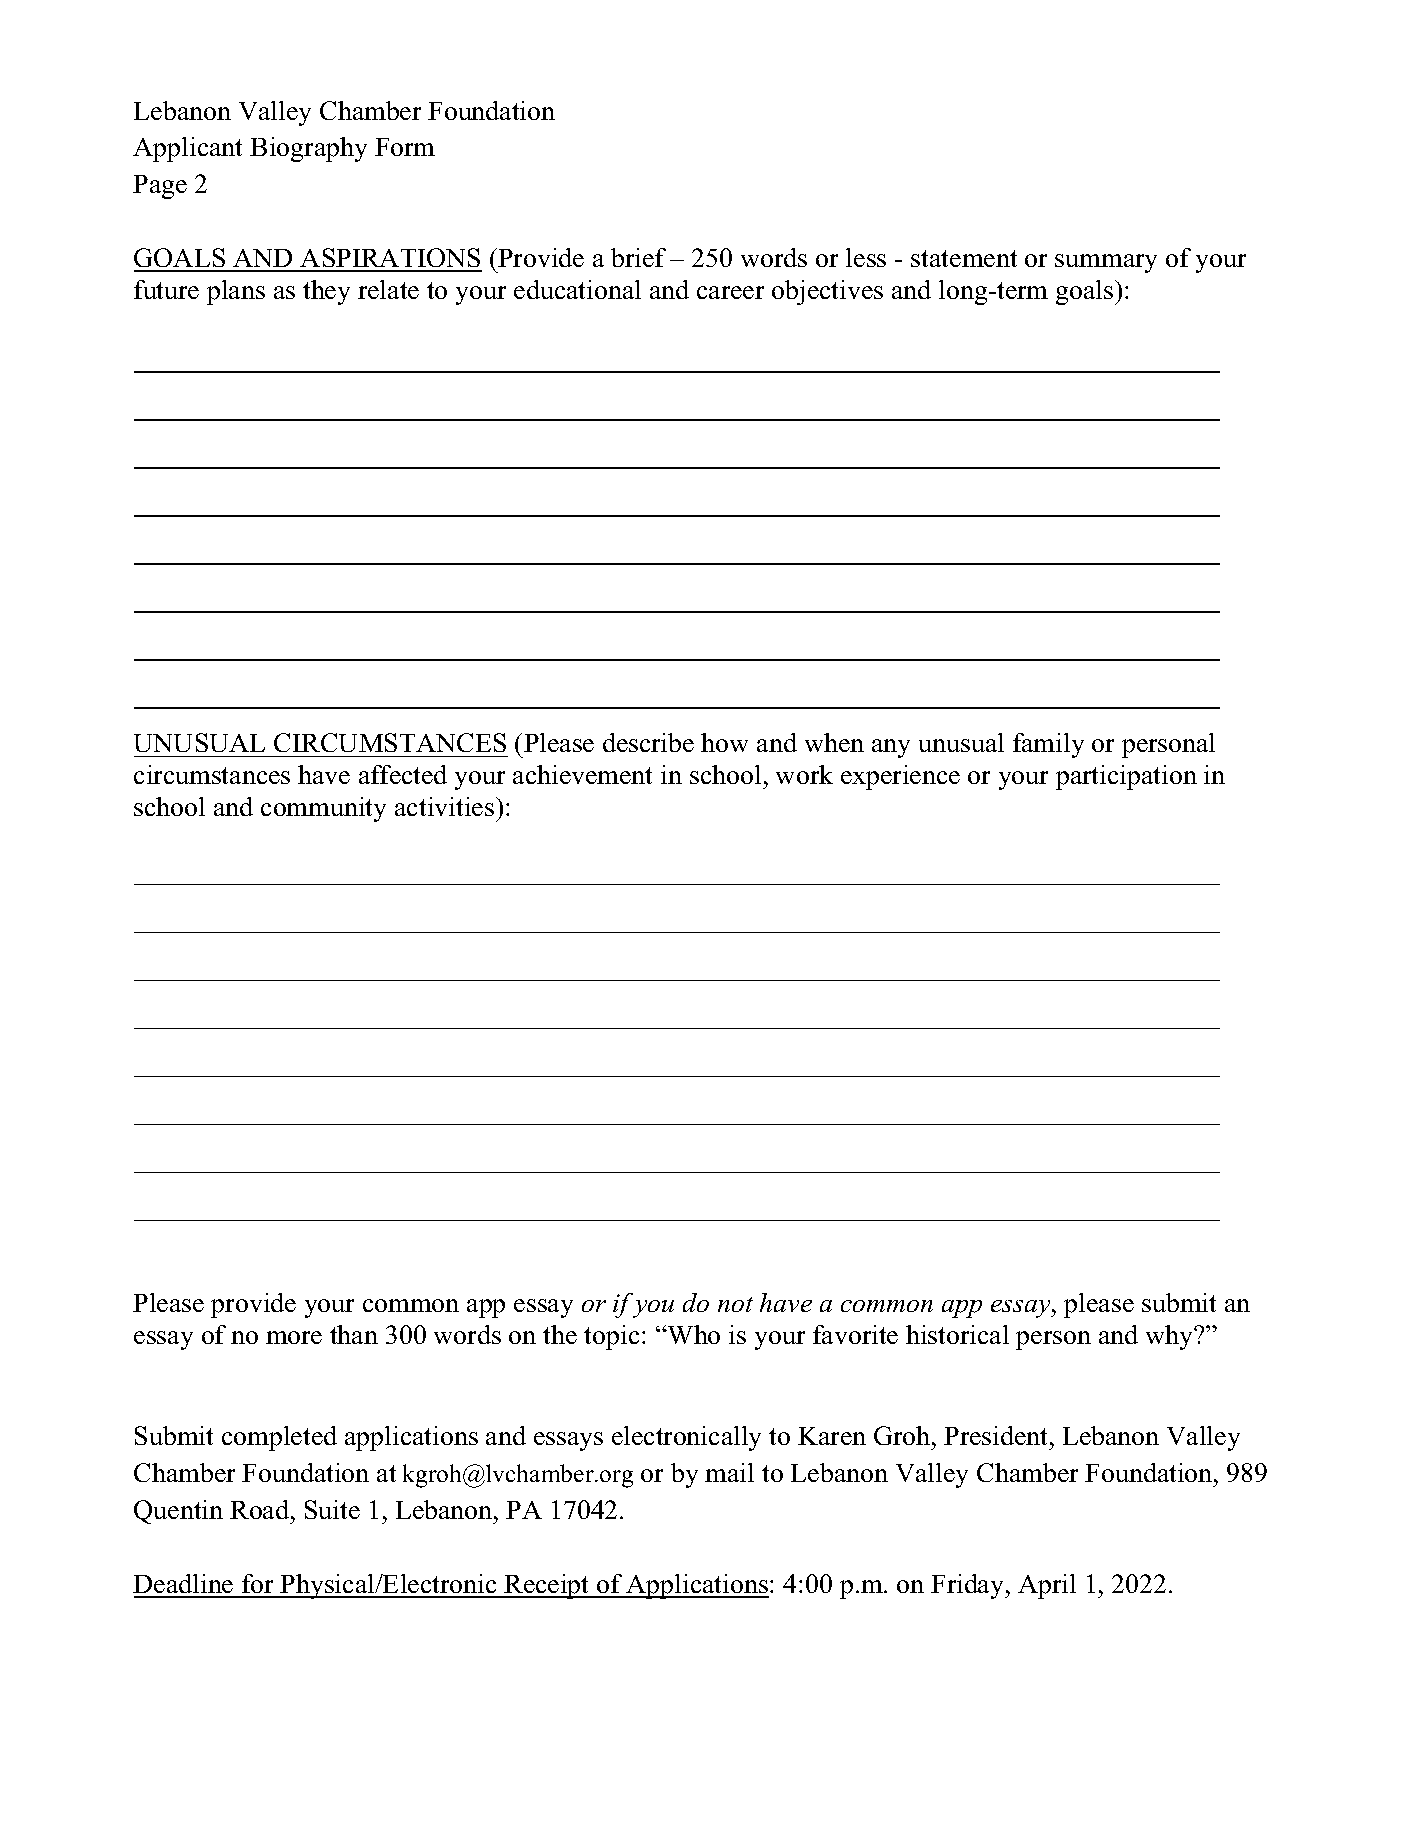 The image size is (1421, 1838). Describe the element at coordinates (547, 1586) in the screenshot. I see `Receipt` at that location.
